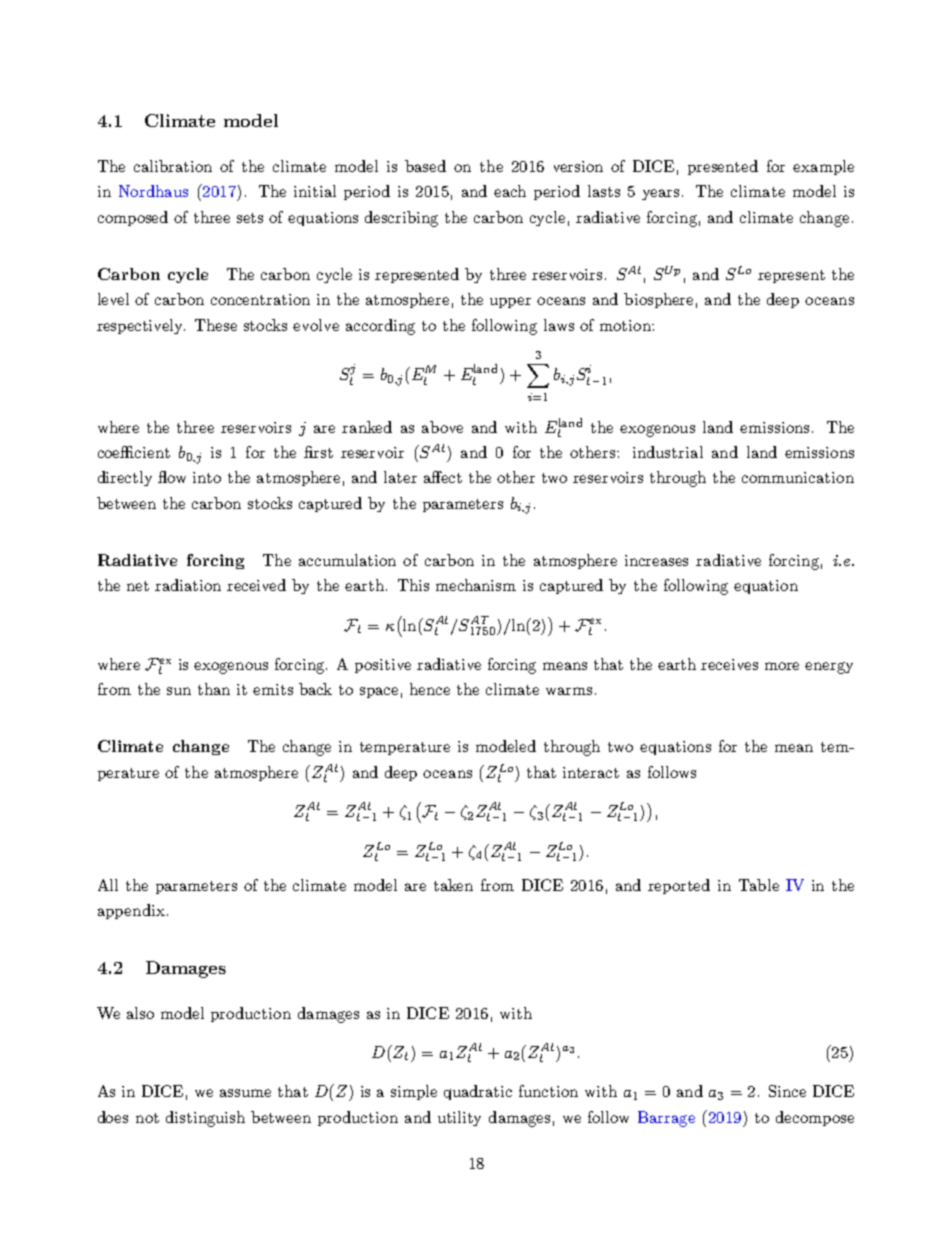 The image size is (952, 1233). I want to click on Since, so click(787, 1091).
